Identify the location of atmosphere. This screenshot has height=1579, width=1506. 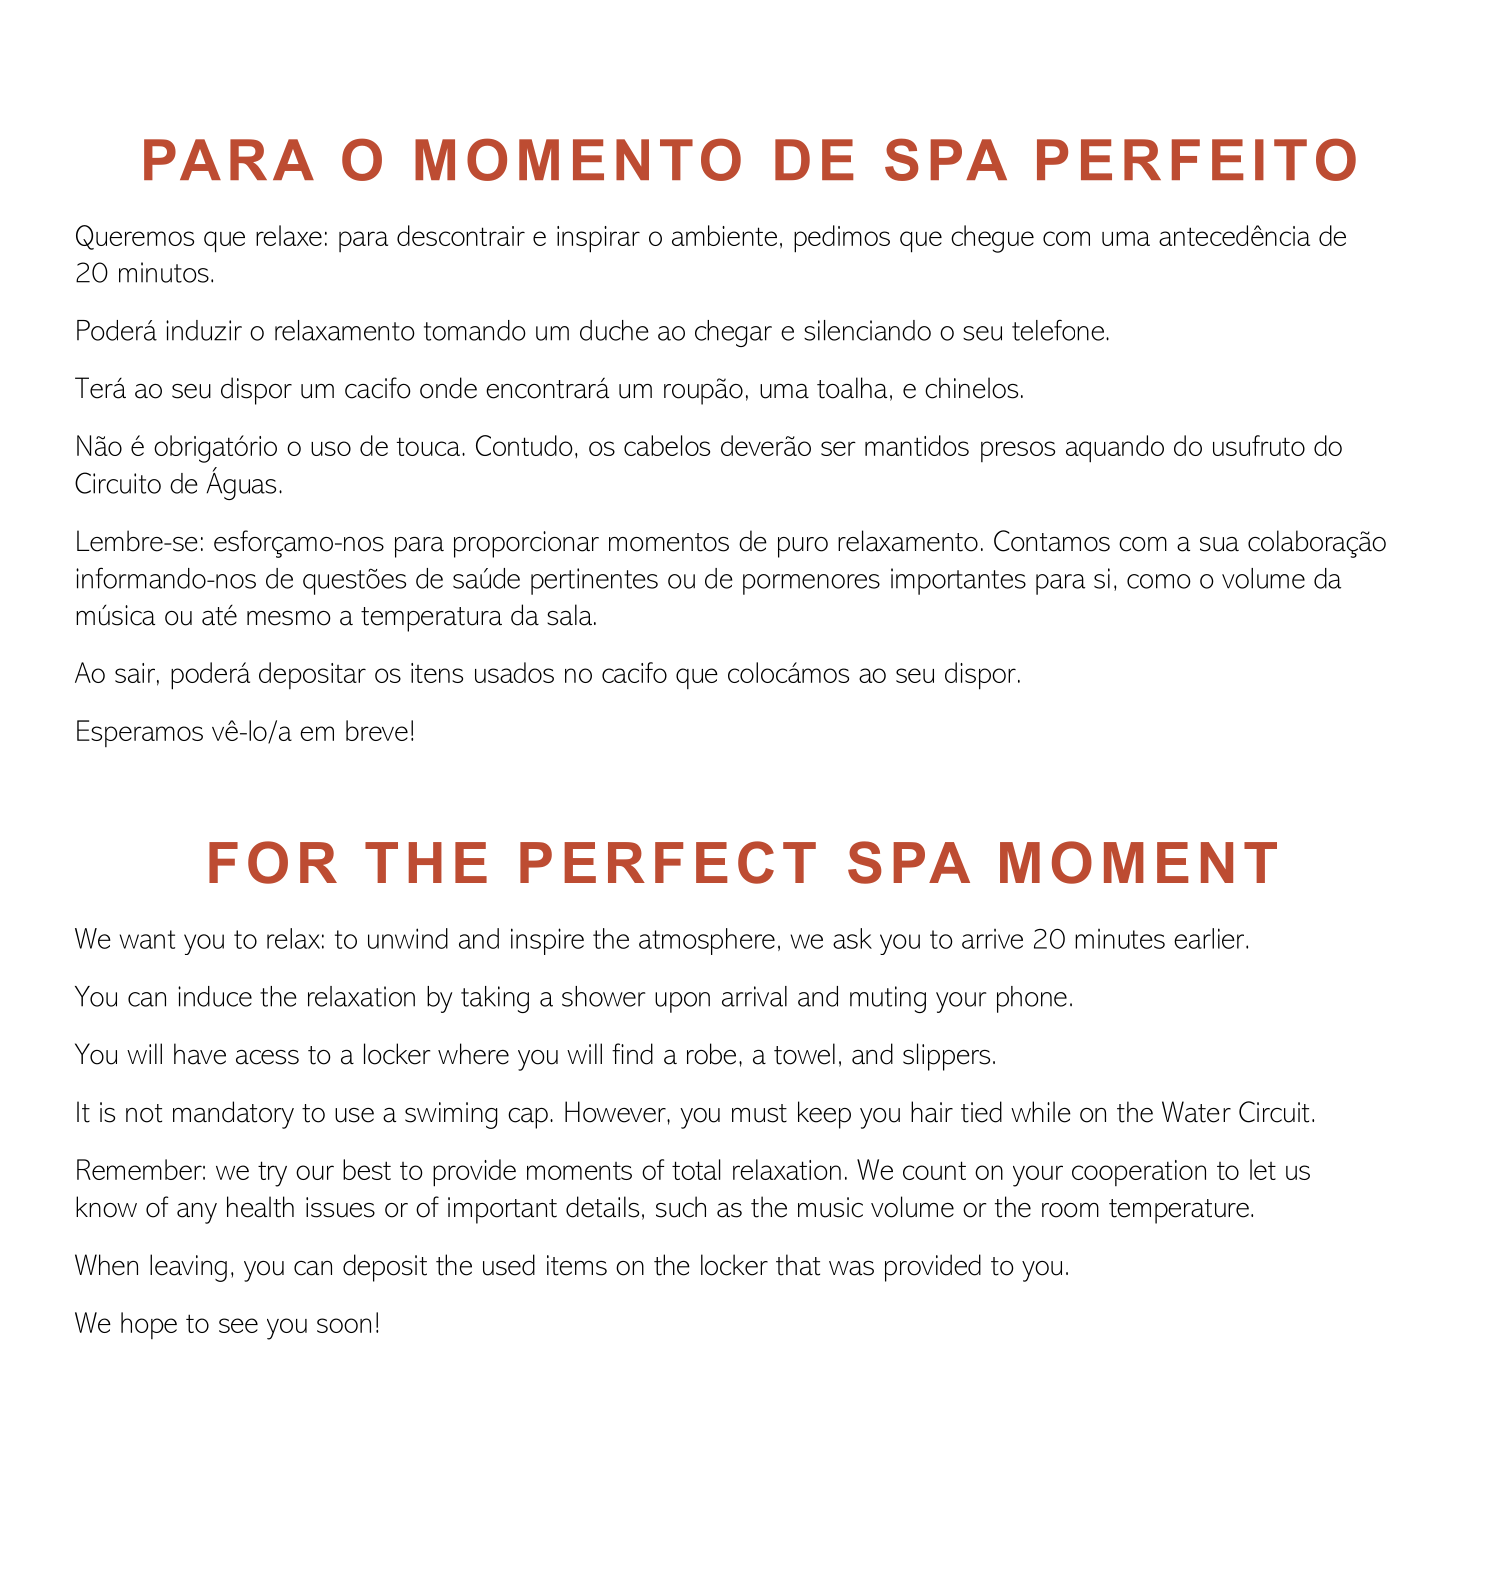
(707, 941).
